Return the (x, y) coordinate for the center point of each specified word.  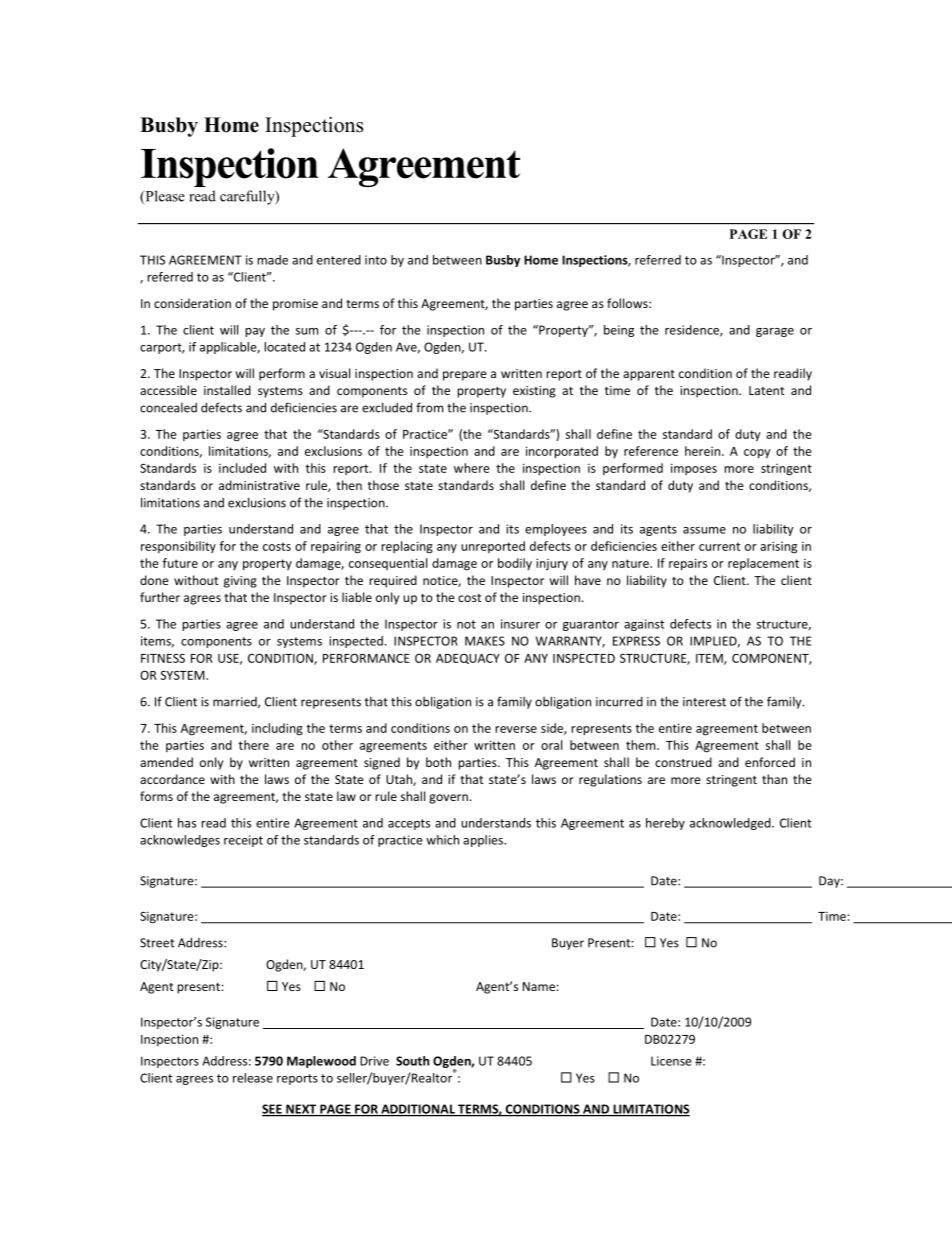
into (376, 260)
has (187, 823)
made (272, 260)
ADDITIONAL (418, 1110)
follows (628, 303)
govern (448, 799)
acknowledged (731, 824)
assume (704, 530)
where (472, 468)
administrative (259, 485)
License (671, 1061)
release (253, 1078)
